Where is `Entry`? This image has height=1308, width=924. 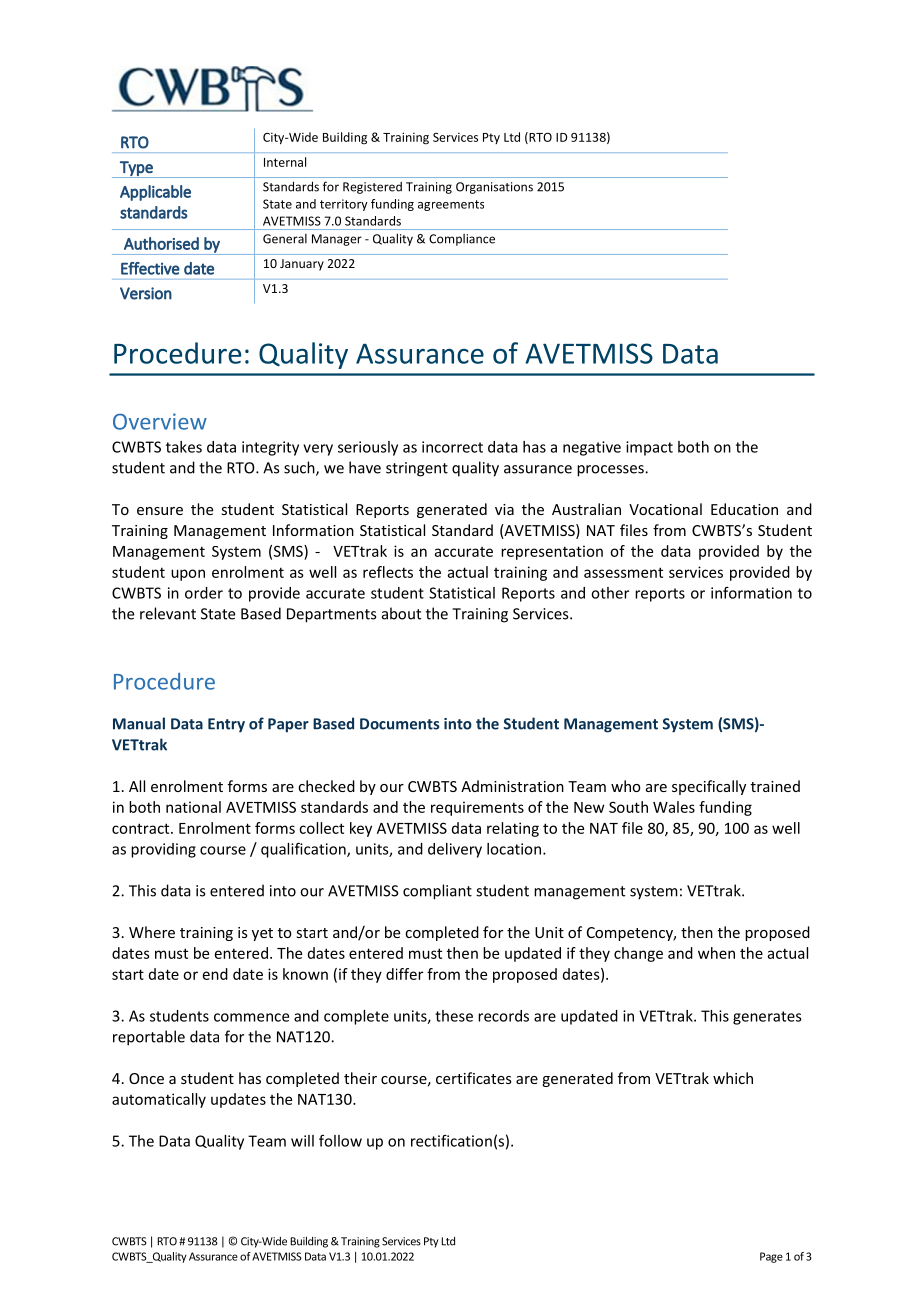 Entry is located at coordinates (226, 725).
